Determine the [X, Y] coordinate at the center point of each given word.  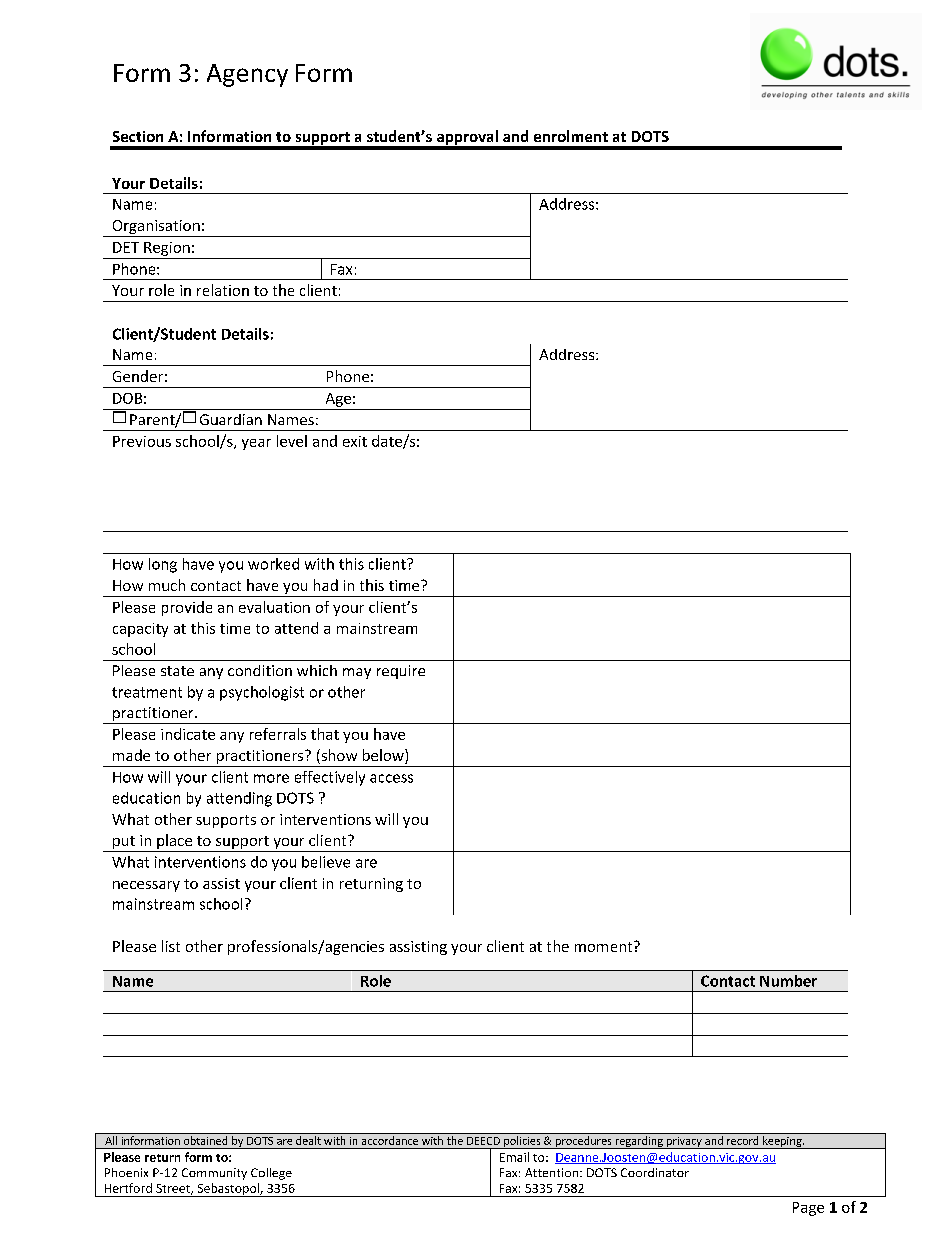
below [384, 756]
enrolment [571, 136]
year [256, 444]
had [326, 585]
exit [355, 441]
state [177, 671]
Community [214, 1174]
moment [605, 946]
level [292, 441]
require [401, 672]
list [171, 946]
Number [788, 981]
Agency [247, 75]
